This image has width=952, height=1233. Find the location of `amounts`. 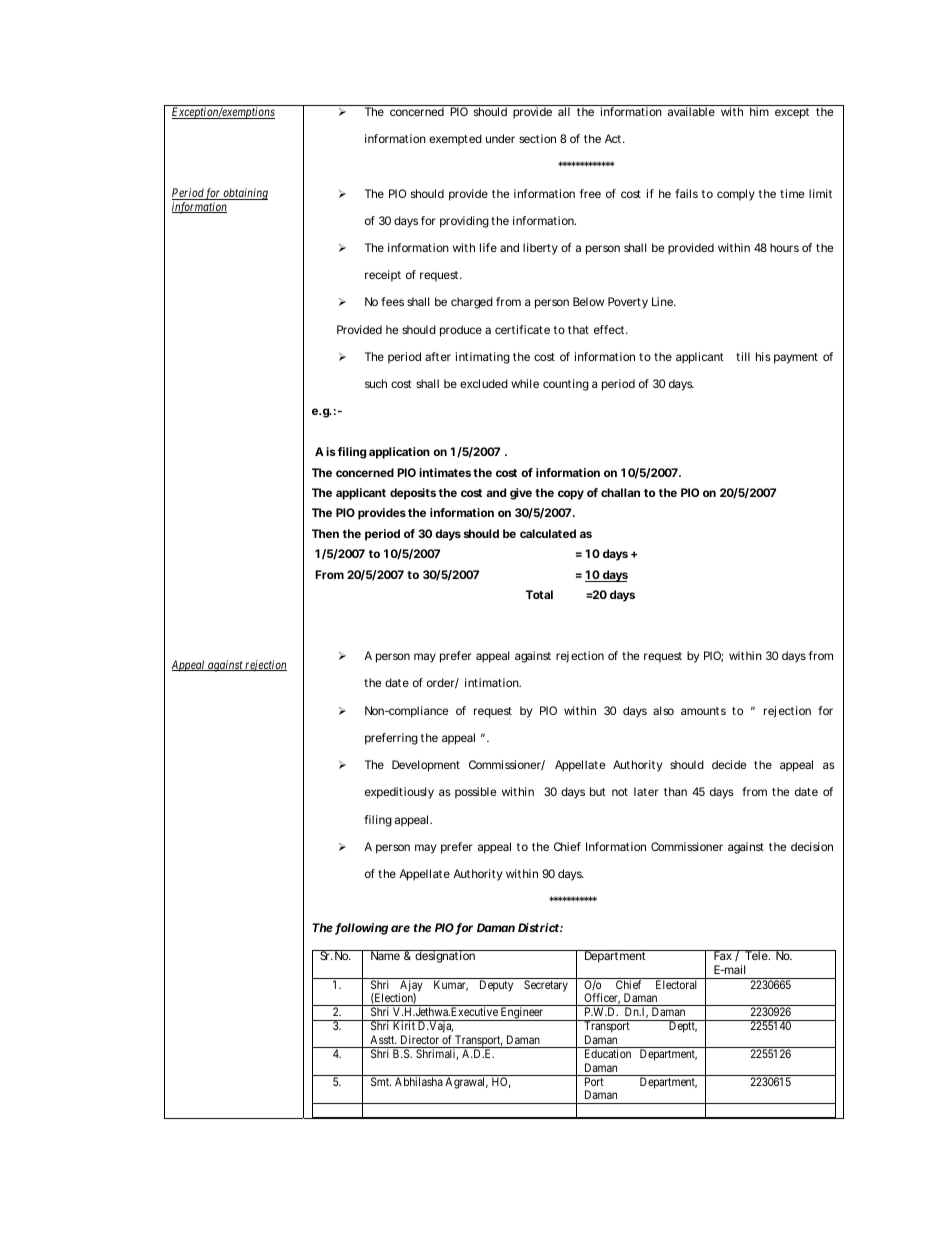

amounts is located at coordinates (703, 711).
